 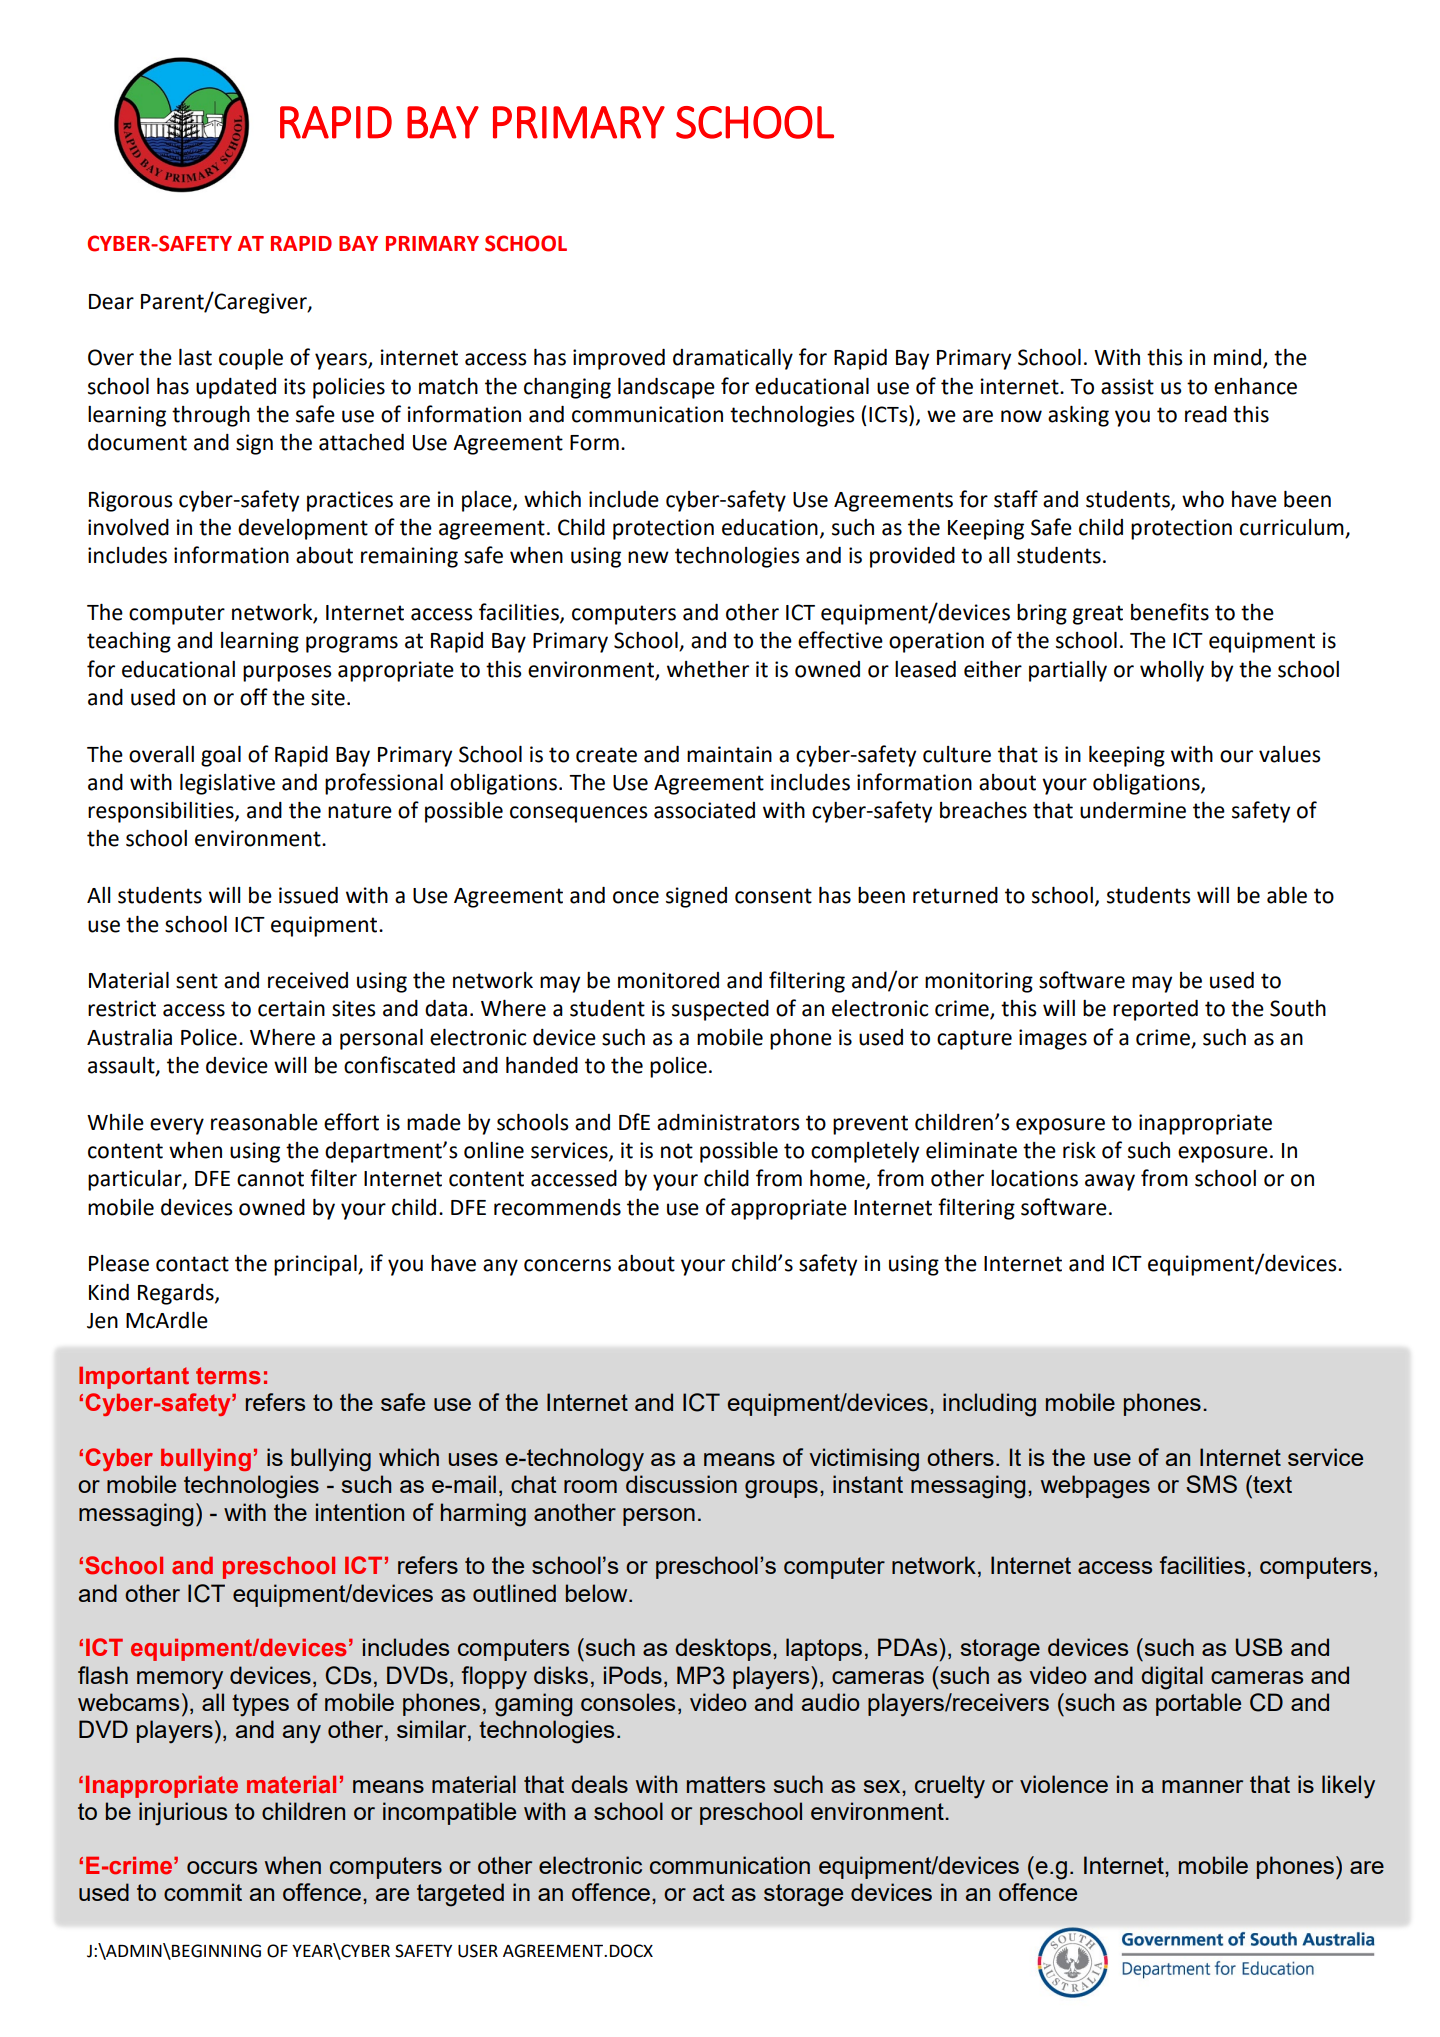 What do you see at coordinates (726, 1784) in the document?
I see `matters` at bounding box center [726, 1784].
